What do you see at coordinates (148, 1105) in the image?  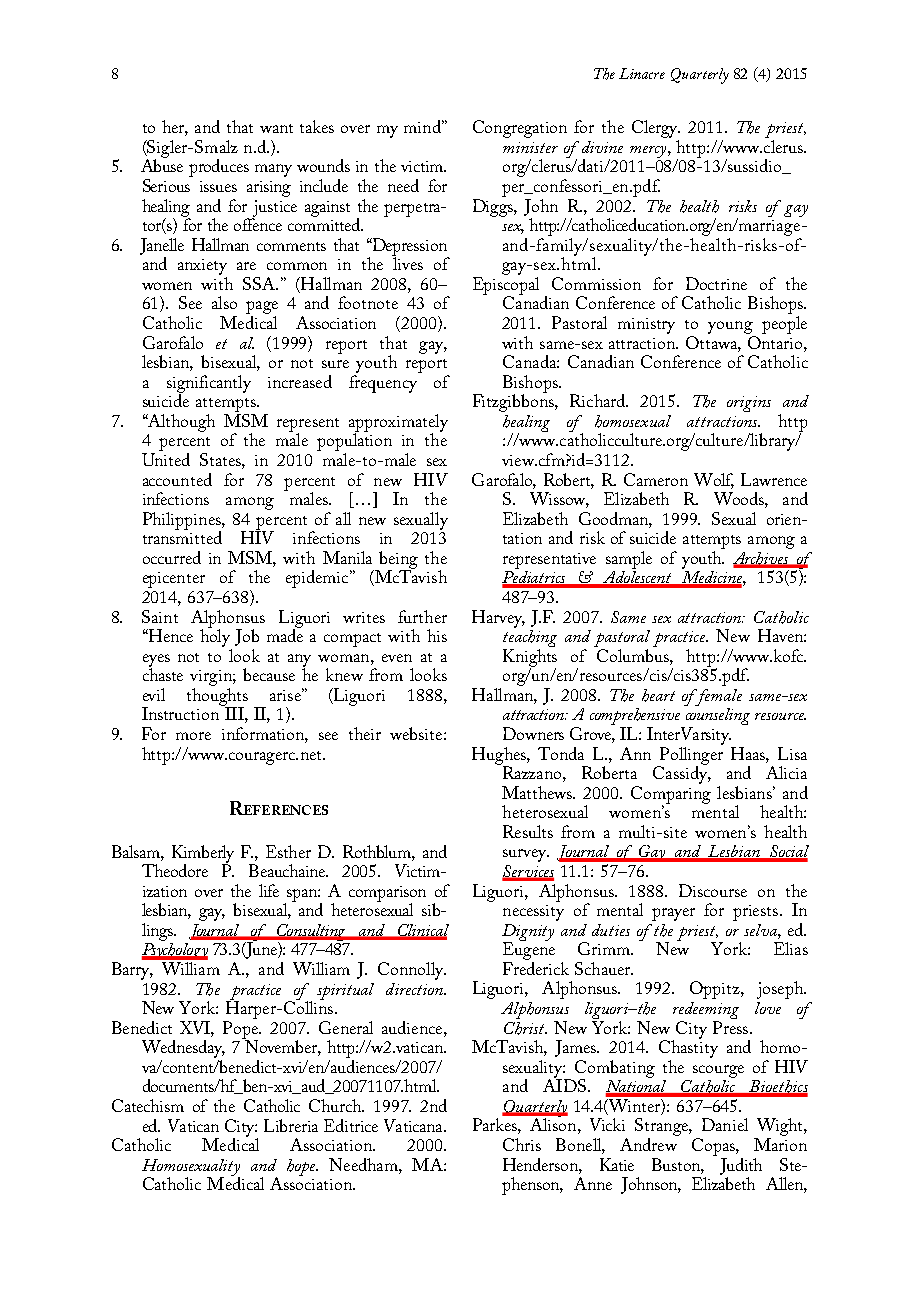 I see `Catechism` at bounding box center [148, 1105].
